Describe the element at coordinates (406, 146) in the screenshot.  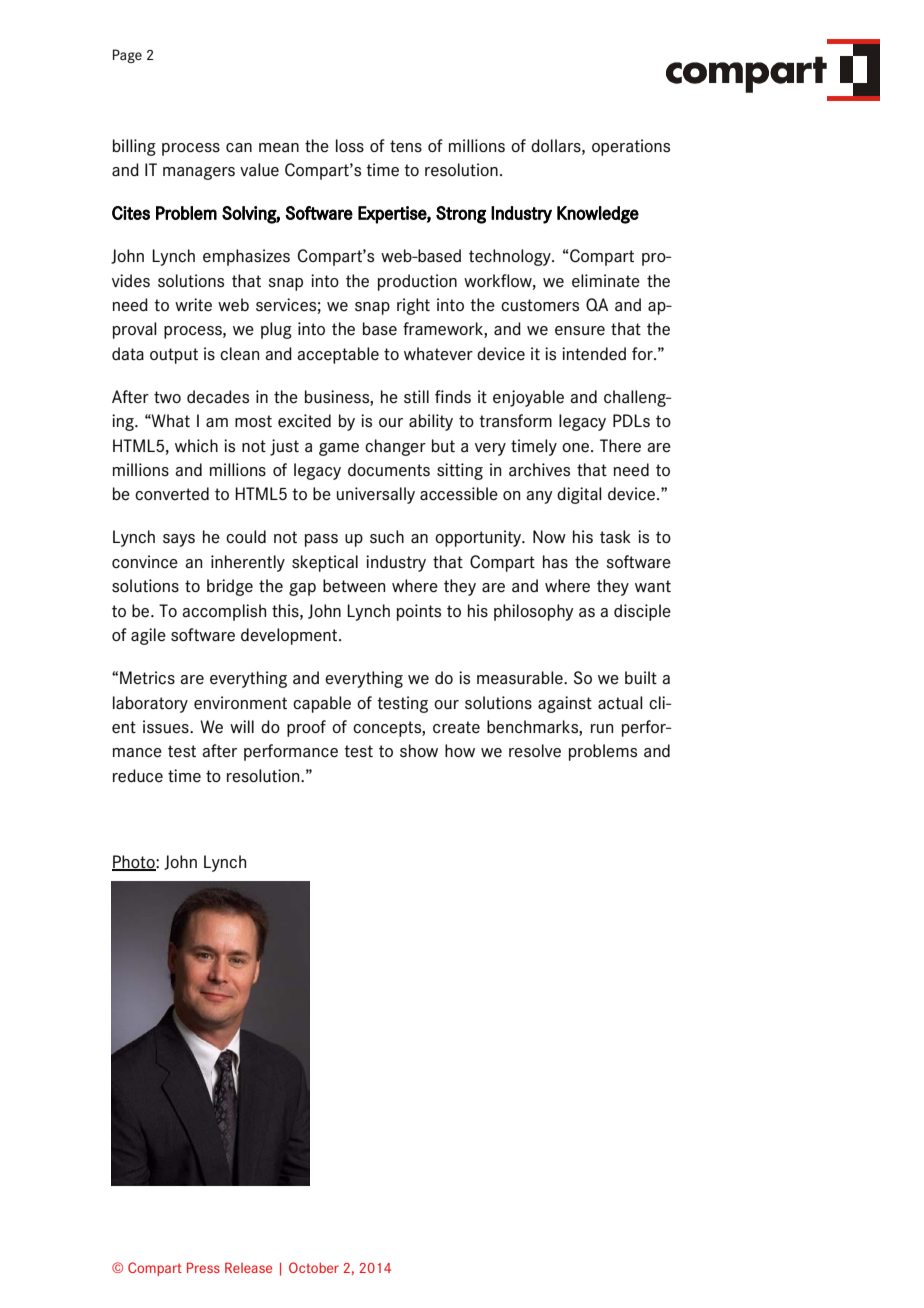
I see `tens` at that location.
